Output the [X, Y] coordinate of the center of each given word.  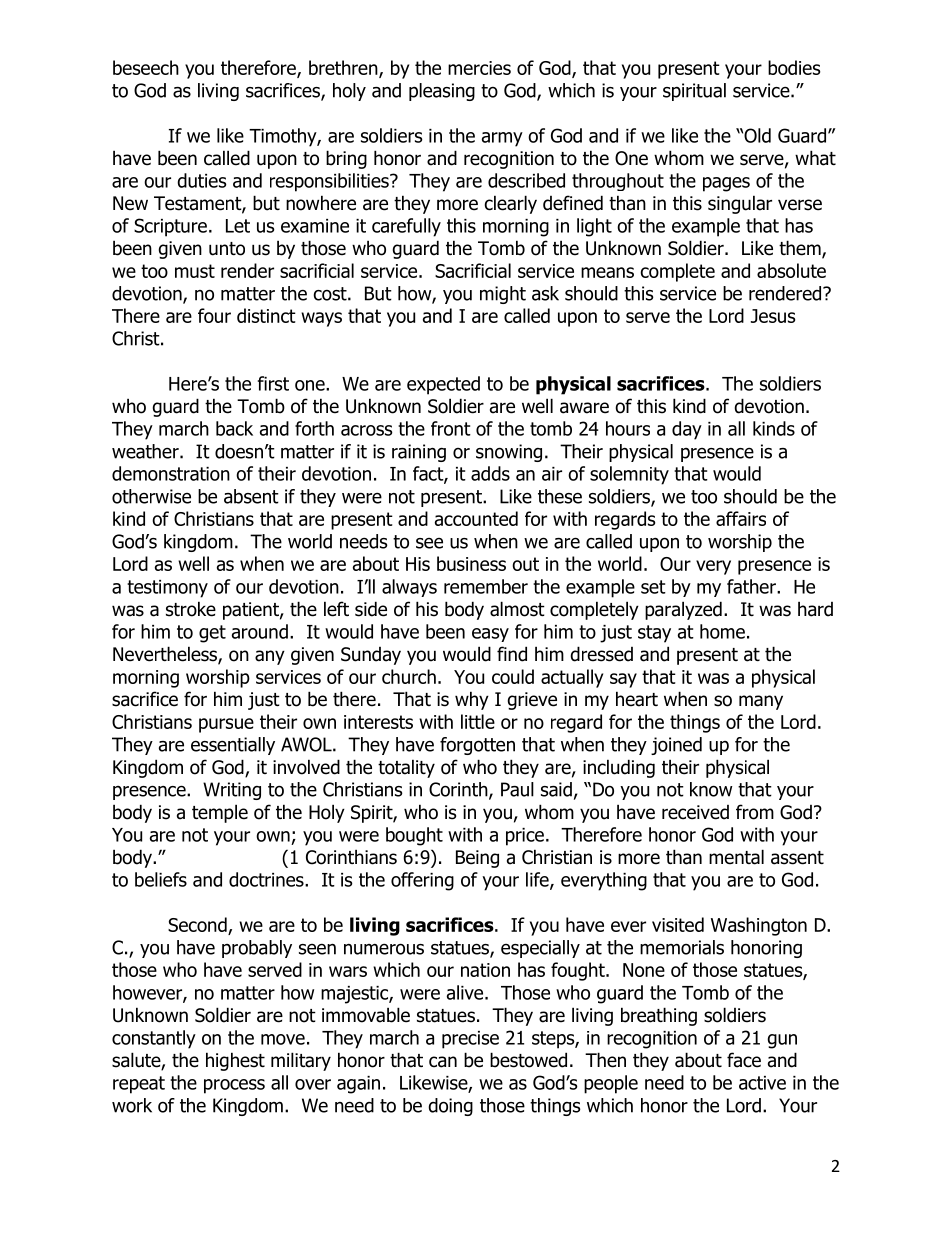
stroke [191, 609]
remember [486, 586]
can [443, 1062]
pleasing [442, 92]
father [752, 586]
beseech [146, 67]
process [234, 1086]
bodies [794, 67]
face [744, 1060]
